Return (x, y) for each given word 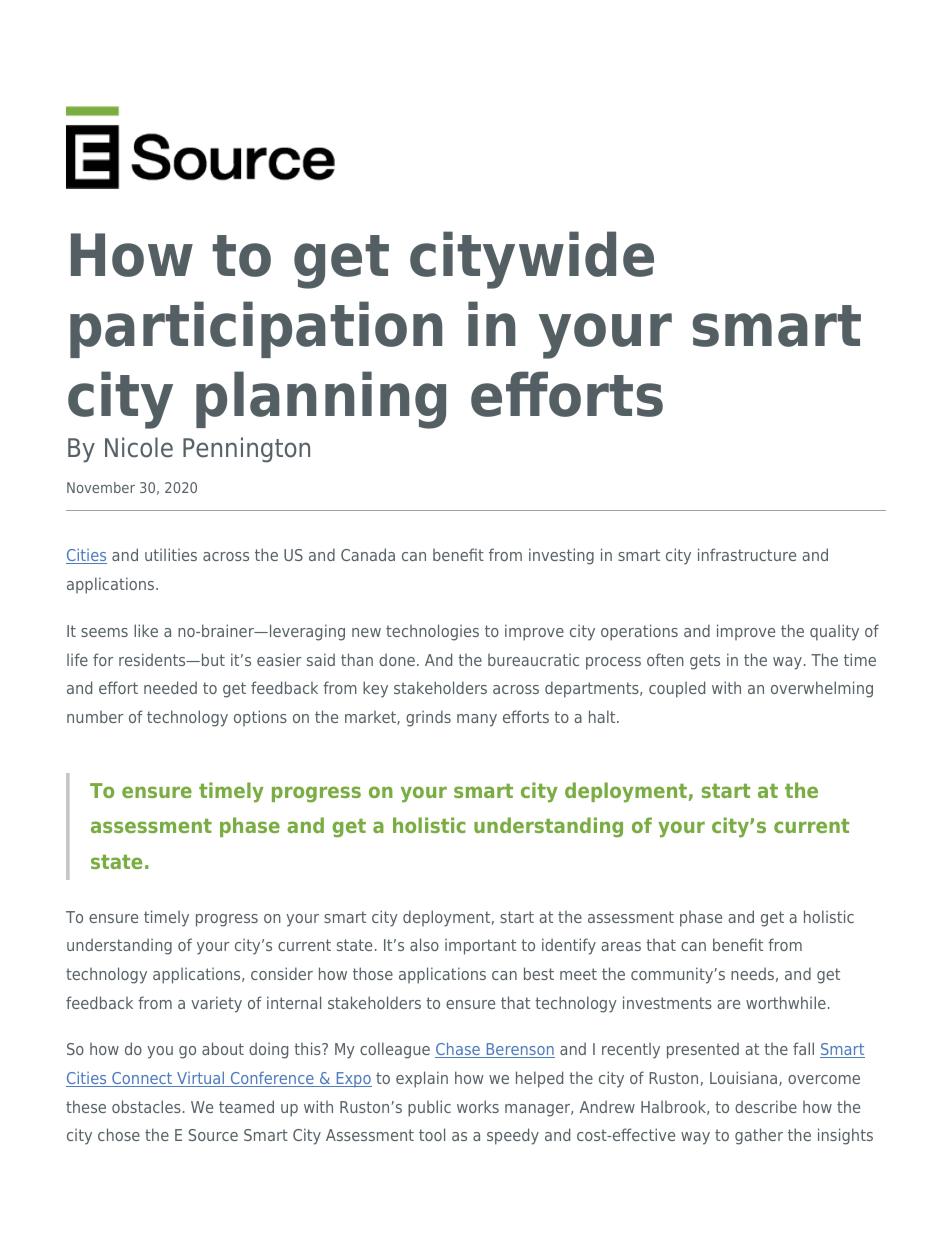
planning (321, 400)
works (478, 1106)
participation (256, 329)
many (477, 720)
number (95, 717)
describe (766, 1106)
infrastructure (747, 554)
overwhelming (822, 689)
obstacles (146, 1106)
